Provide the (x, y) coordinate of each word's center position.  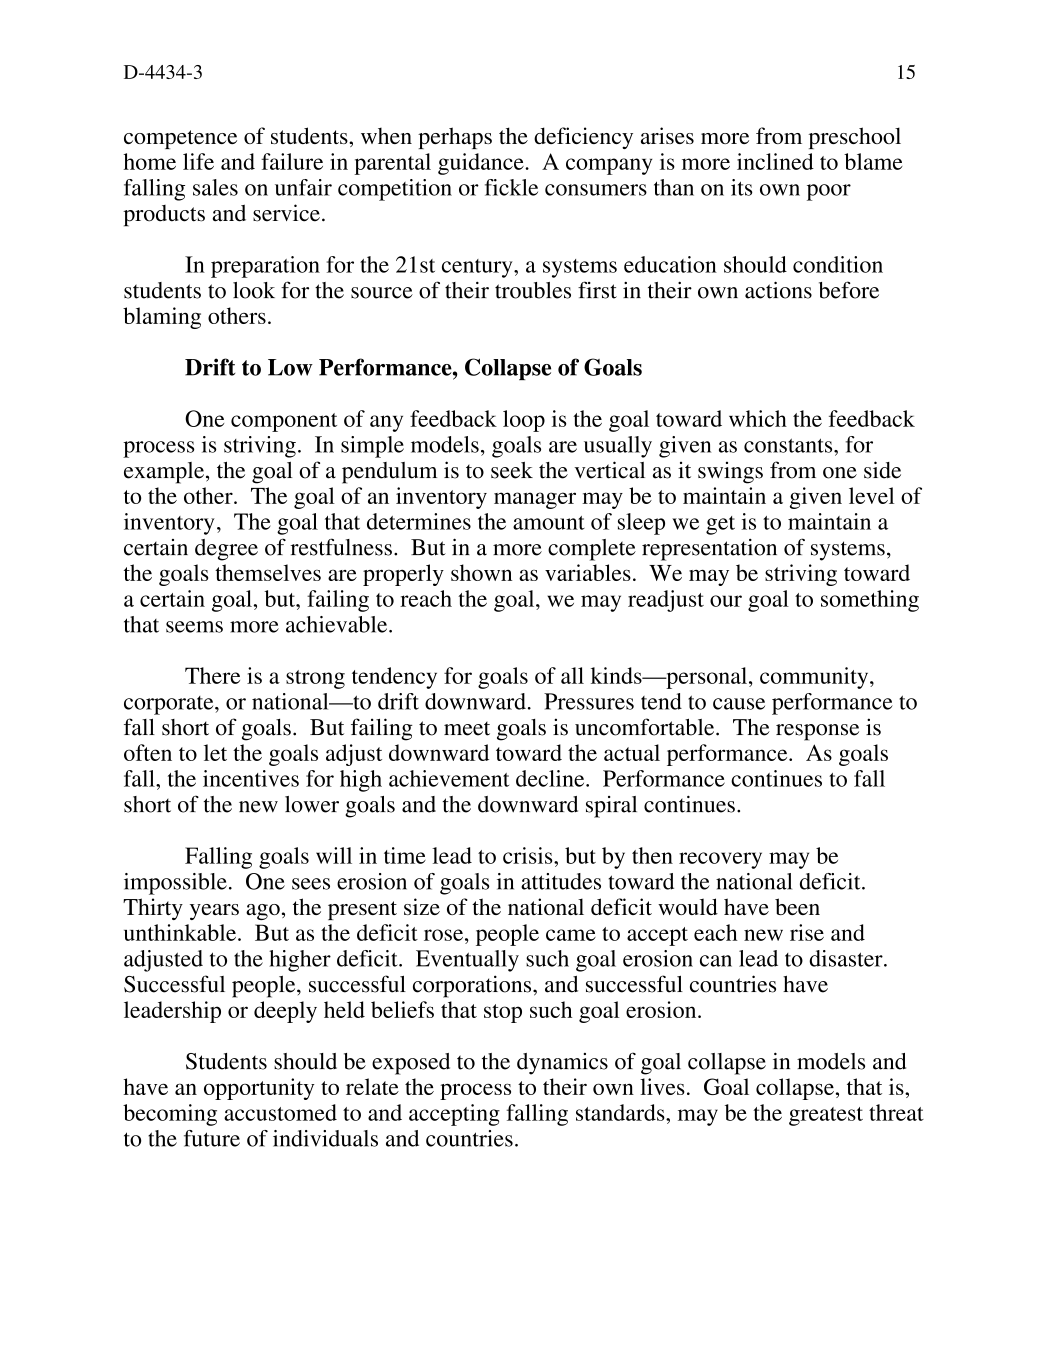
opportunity (259, 1089)
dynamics (562, 1064)
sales (215, 187)
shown (481, 572)
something (870, 601)
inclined (775, 161)
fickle (511, 187)
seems (194, 627)
